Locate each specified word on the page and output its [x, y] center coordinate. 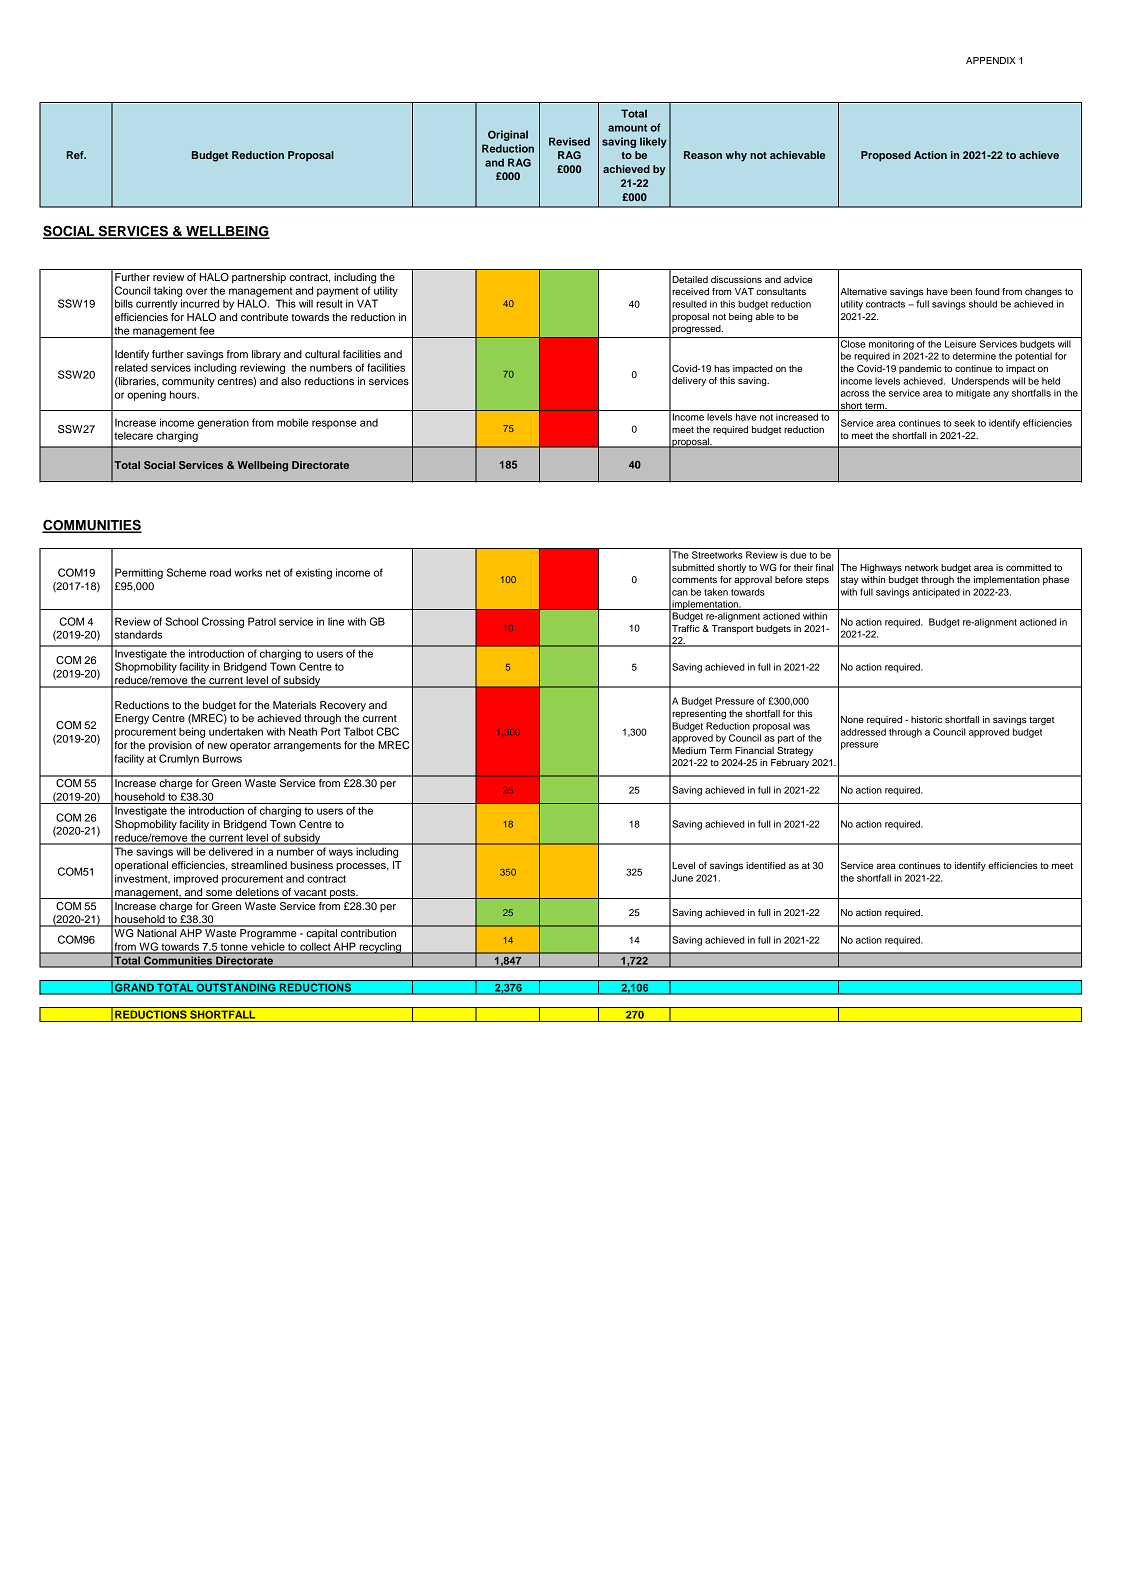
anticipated [936, 593]
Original [508, 135]
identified [766, 865]
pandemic [920, 369]
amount [627, 128]
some [219, 893]
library [266, 355]
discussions [736, 279]
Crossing [223, 622]
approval [753, 580]
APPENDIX [991, 60]
